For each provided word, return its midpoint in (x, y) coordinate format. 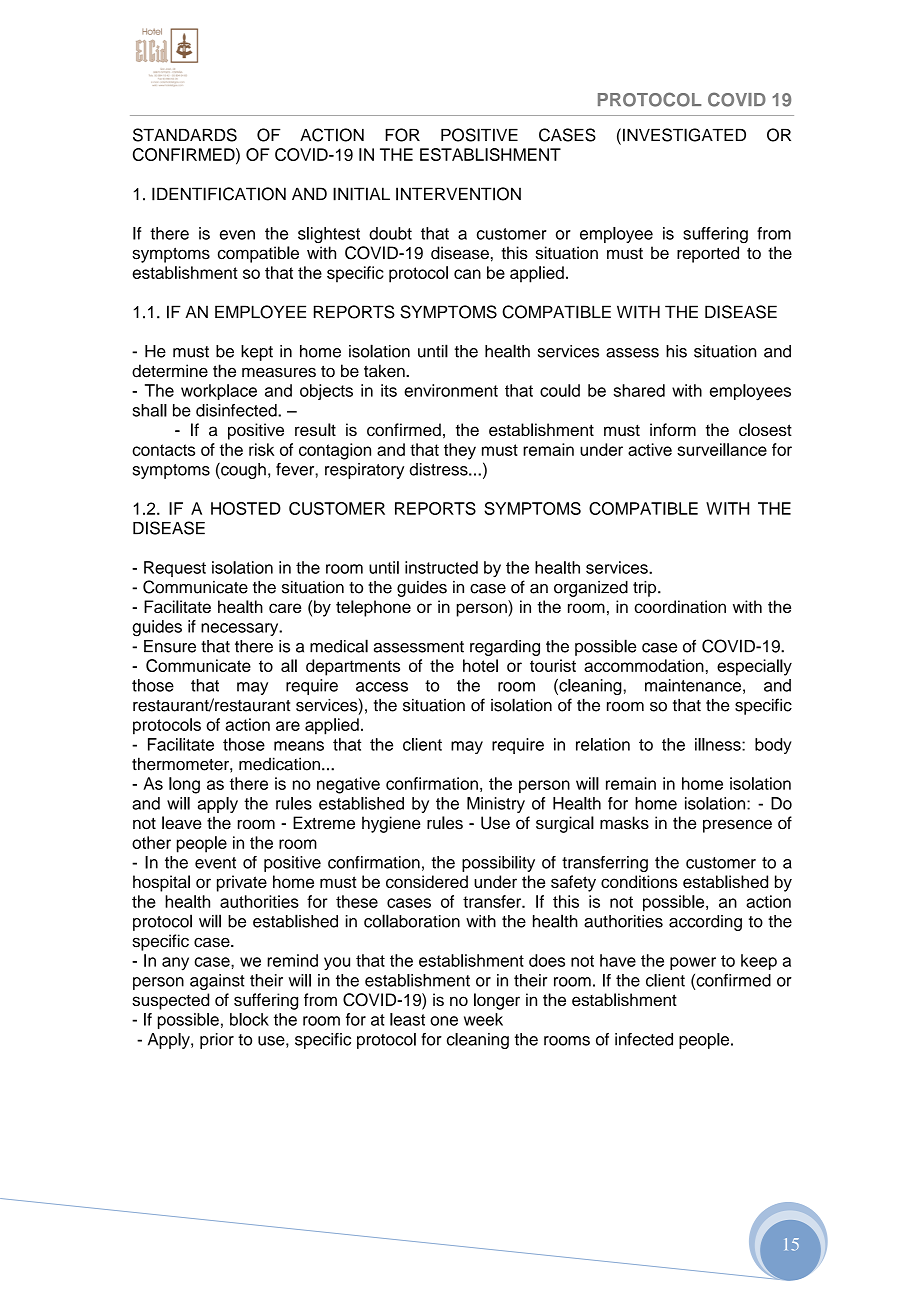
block (249, 1019)
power (693, 963)
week (483, 1019)
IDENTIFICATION (219, 194)
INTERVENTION (458, 194)
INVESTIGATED (684, 135)
